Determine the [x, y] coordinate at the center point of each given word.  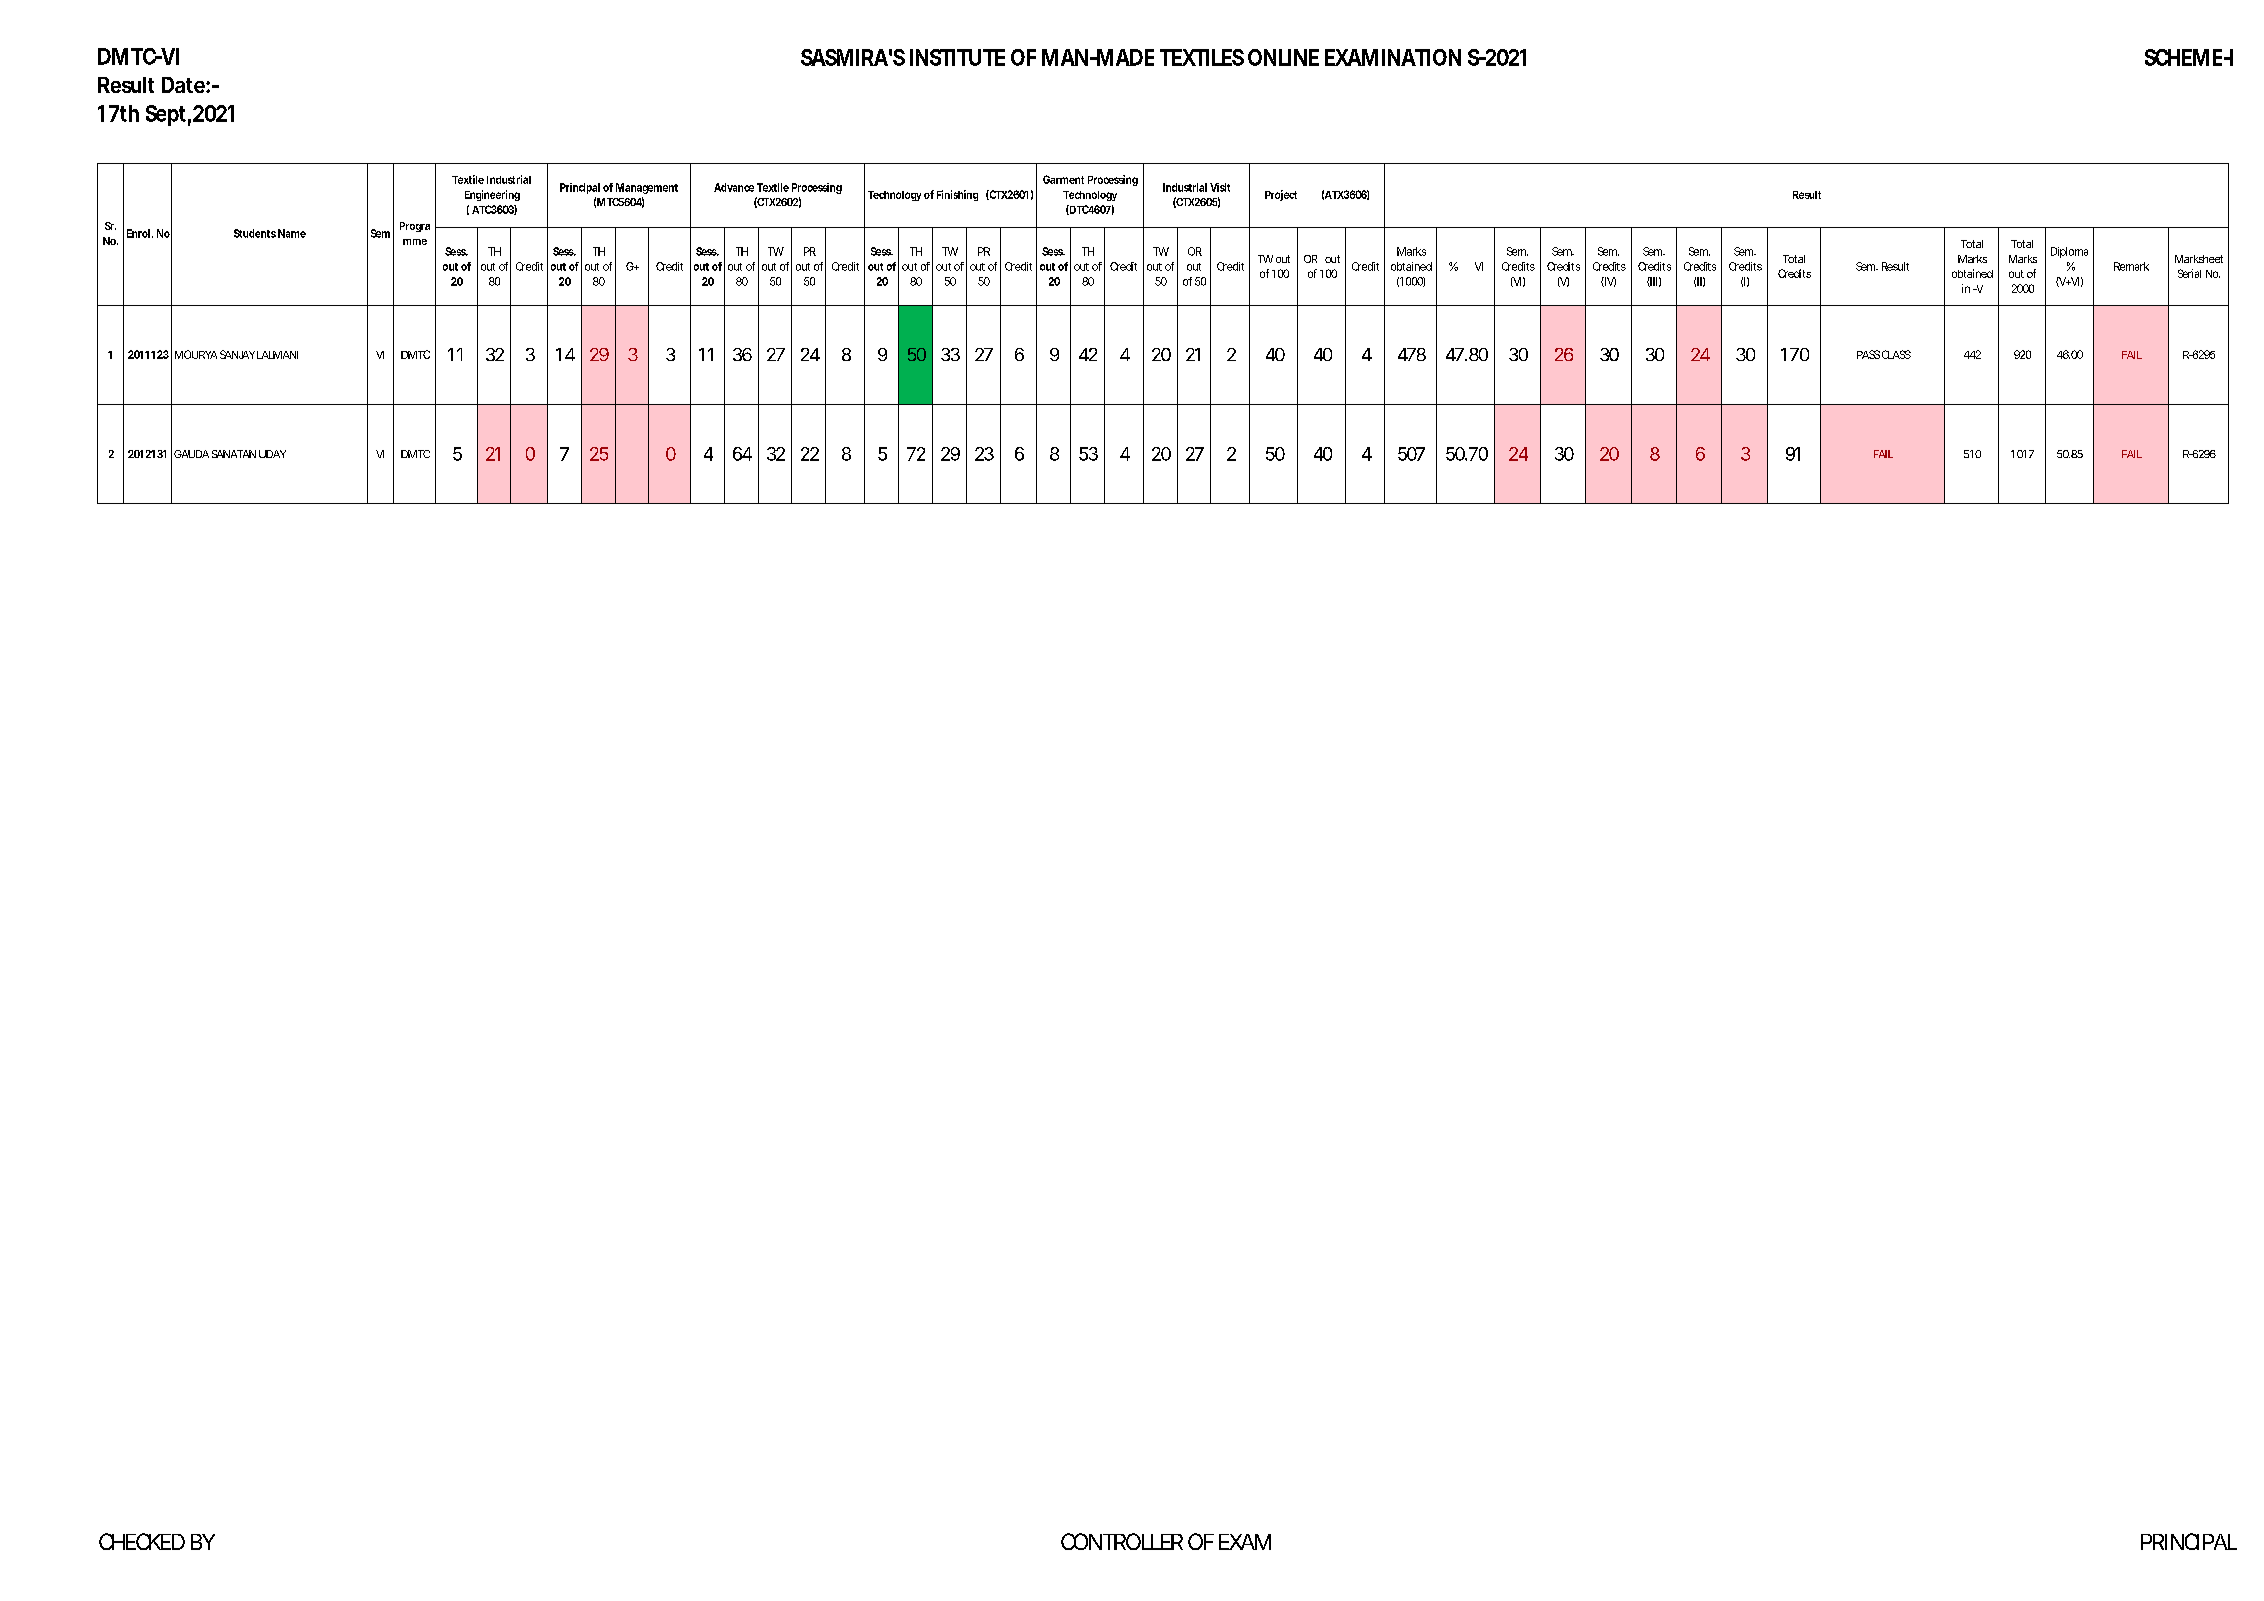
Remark [2131, 266]
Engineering [492, 195]
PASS [1868, 354]
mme [415, 242]
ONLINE [1283, 57]
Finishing [957, 195]
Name [292, 233]
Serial [2189, 273]
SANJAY [237, 354]
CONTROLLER [1122, 1541]
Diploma [2069, 252]
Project [1281, 195]
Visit [1220, 187]
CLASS [1896, 354]
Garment [1063, 179]
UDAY [272, 454]
